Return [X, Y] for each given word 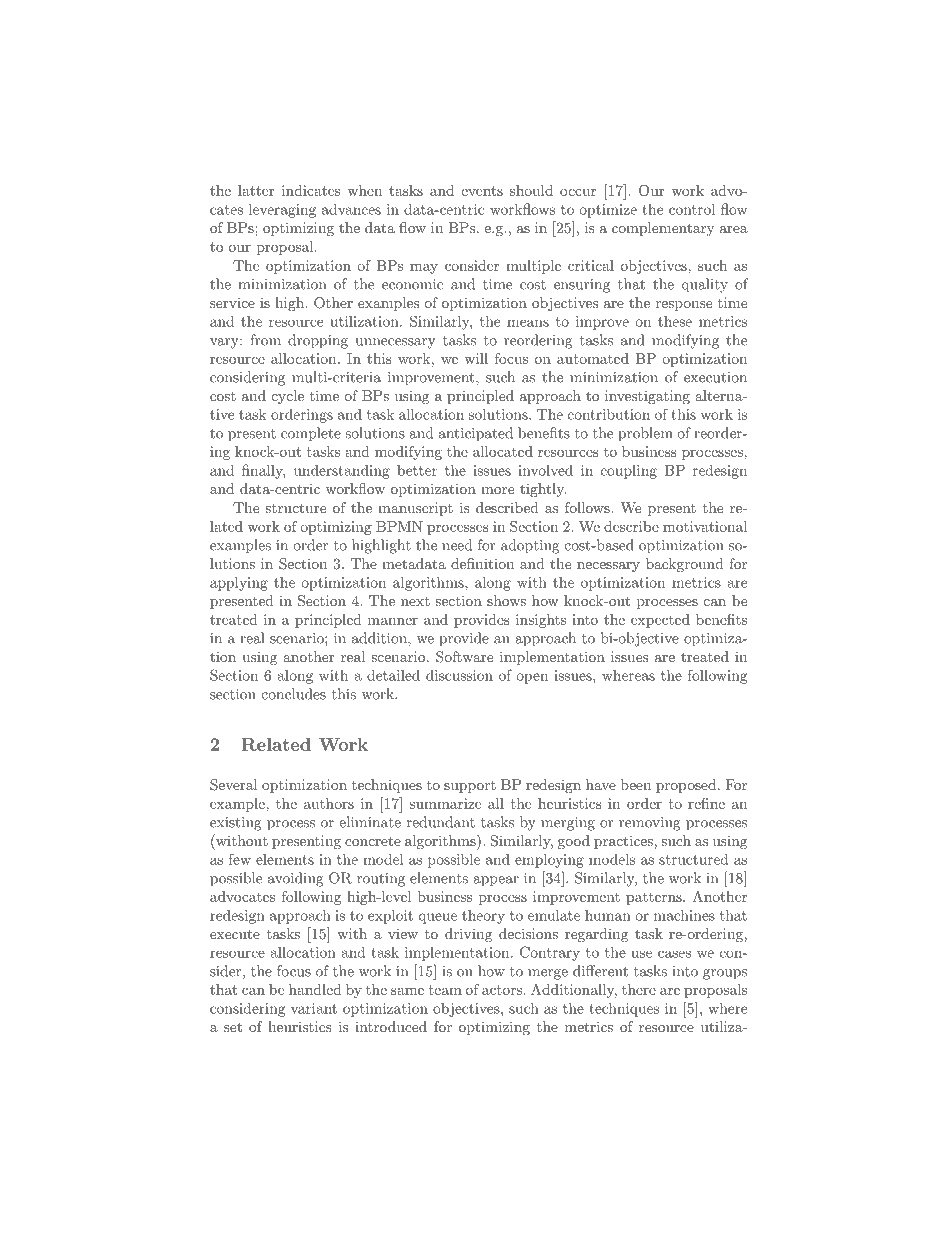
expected [660, 621]
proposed [686, 786]
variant [314, 1008]
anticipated [476, 434]
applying [239, 584]
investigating [647, 397]
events [482, 191]
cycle [288, 397]
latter [256, 190]
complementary [663, 229]
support [470, 786]
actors [503, 990]
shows [506, 600]
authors [329, 803]
